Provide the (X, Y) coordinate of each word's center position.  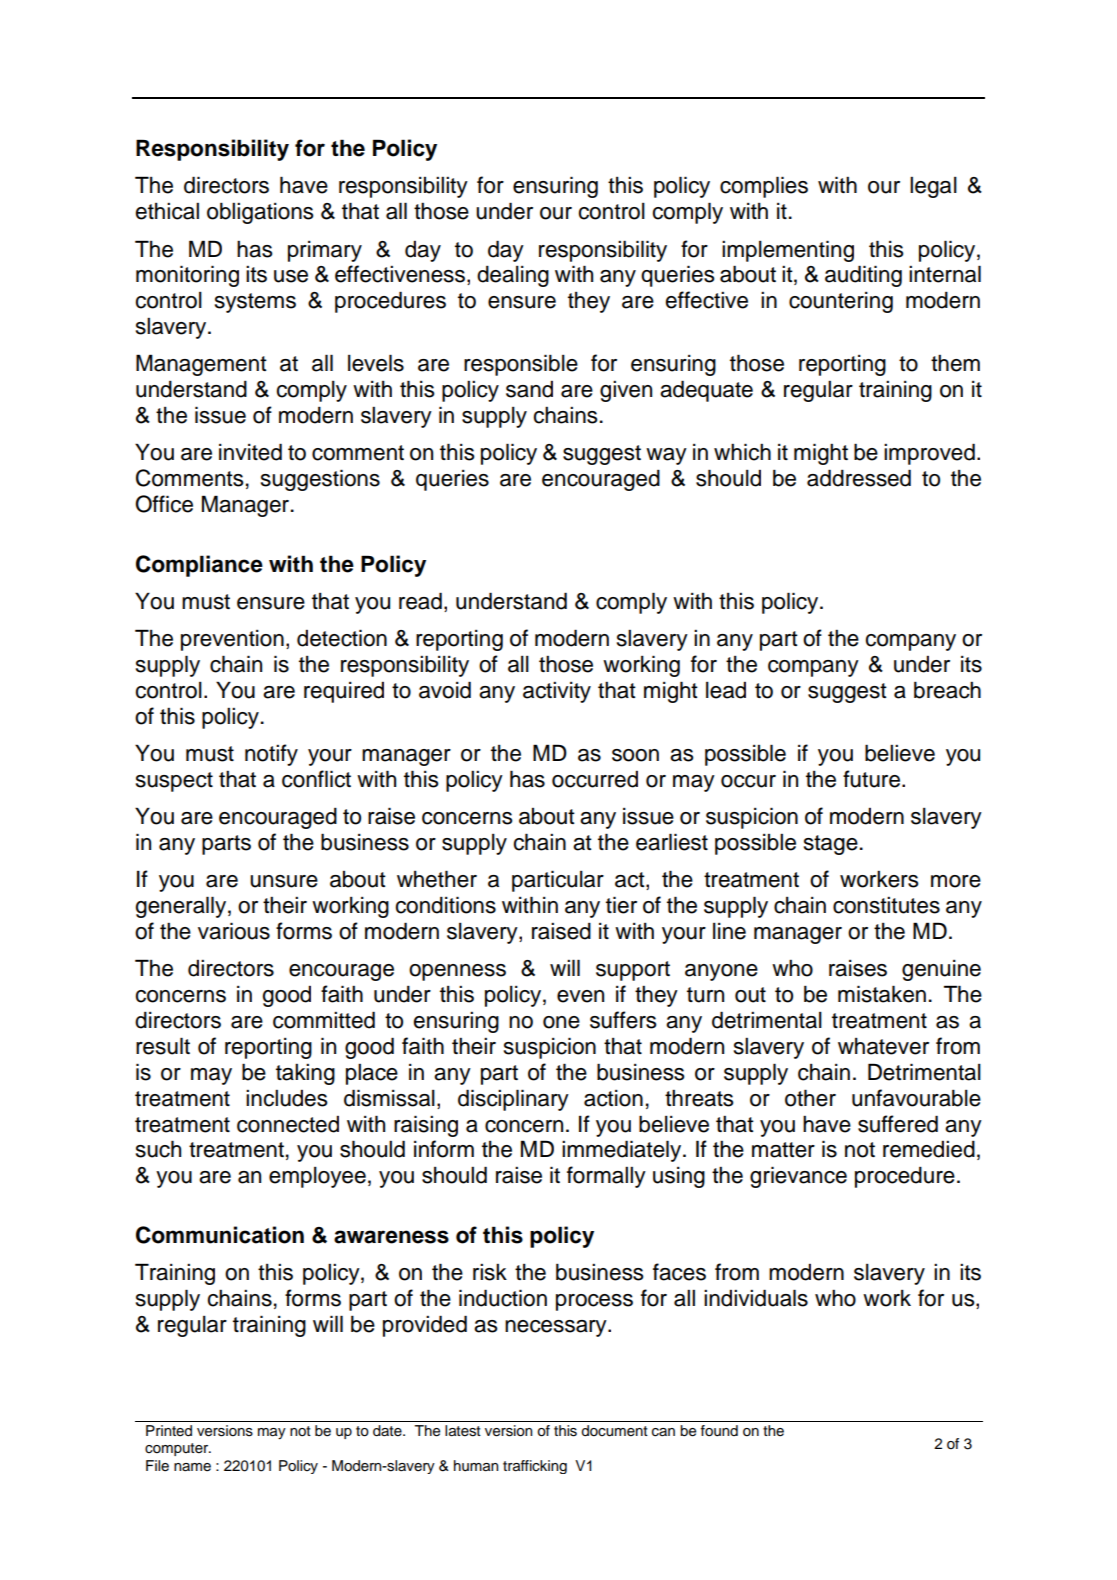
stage (831, 845)
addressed (859, 478)
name (192, 1467)
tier (621, 905)
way (666, 456)
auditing (863, 276)
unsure (284, 881)
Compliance (199, 566)
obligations (260, 213)
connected (288, 1124)
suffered (898, 1124)
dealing (513, 276)
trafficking (535, 1467)
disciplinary (513, 1100)
